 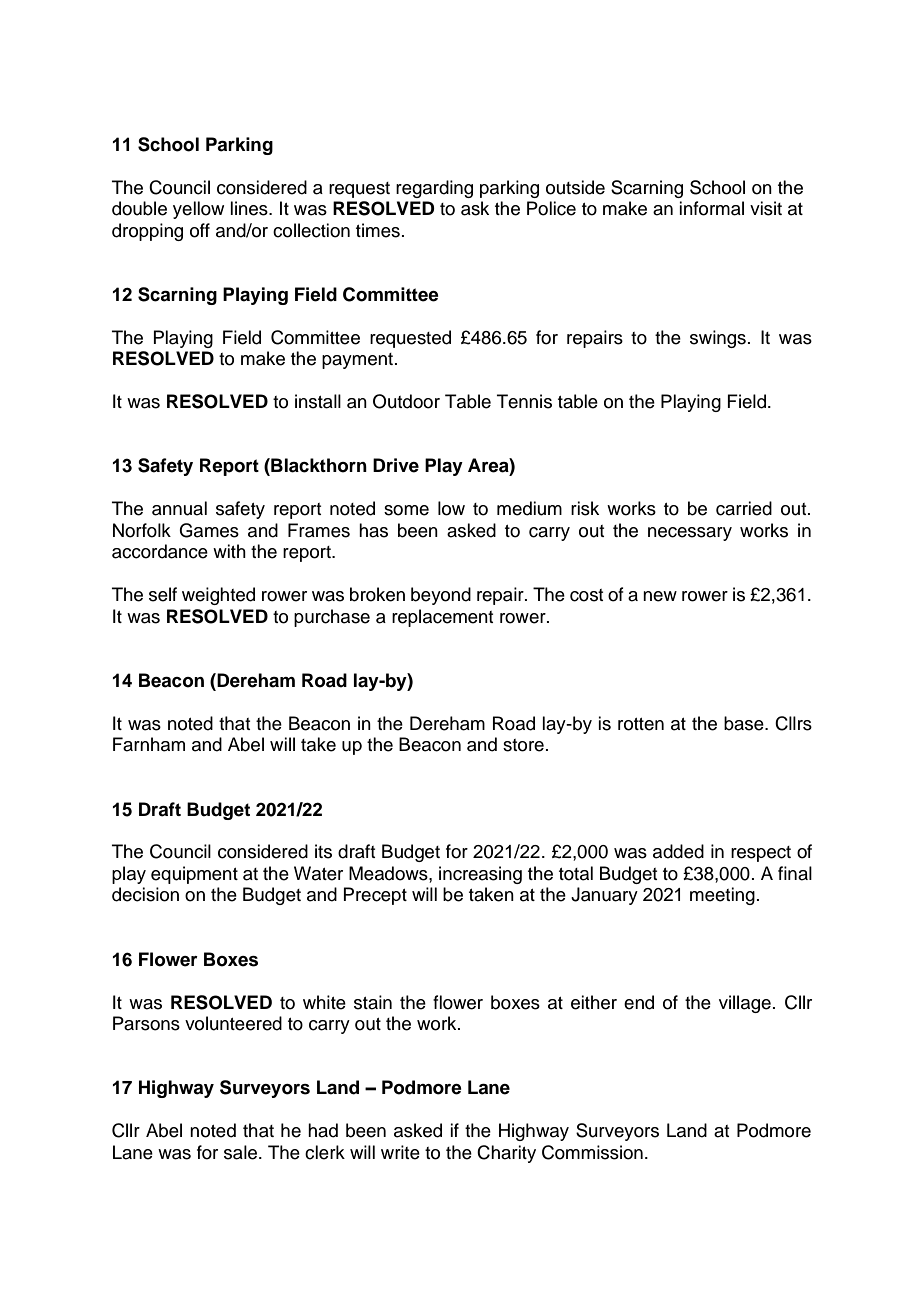 What do you see at coordinates (480, 875) in the image?
I see `increasing` at bounding box center [480, 875].
